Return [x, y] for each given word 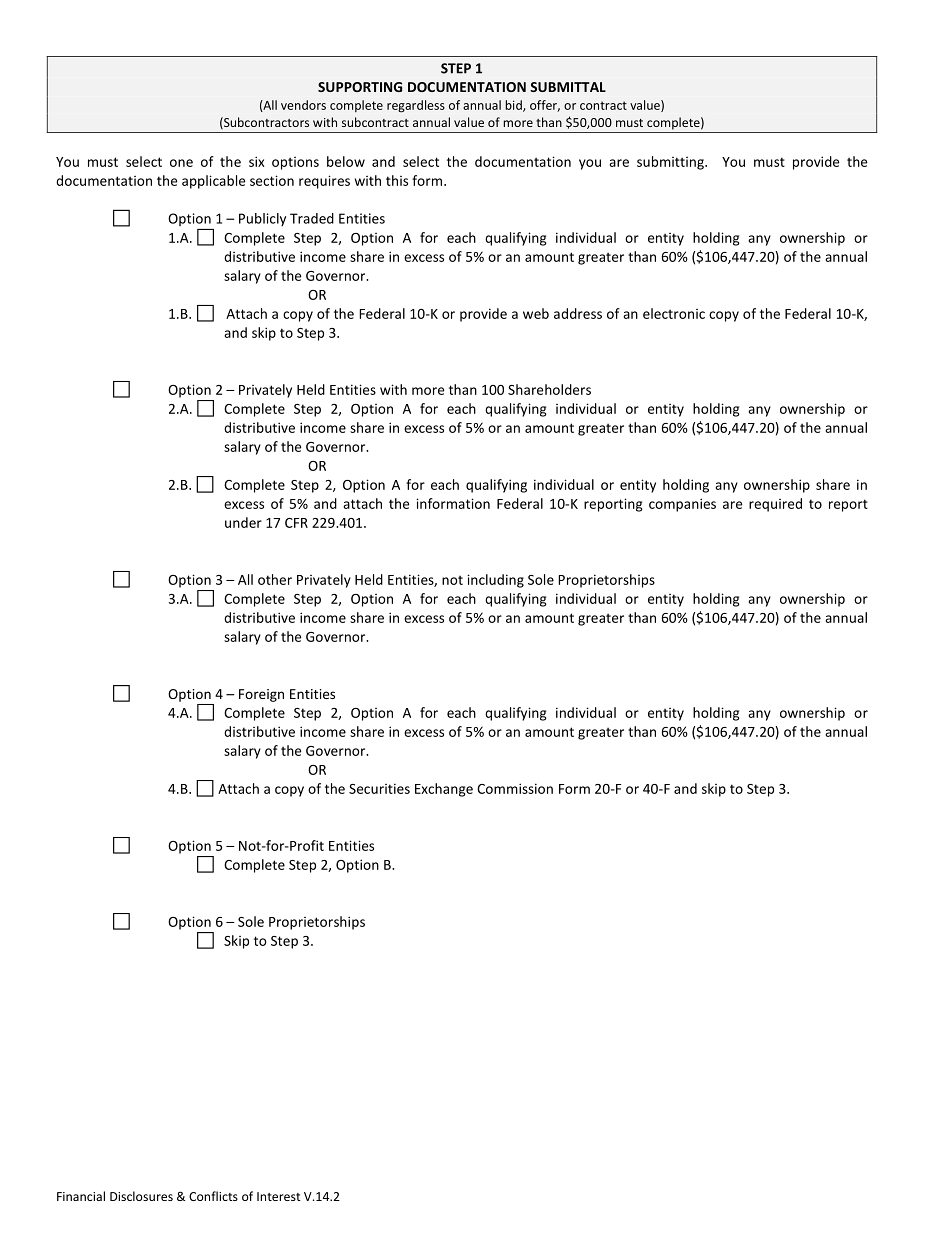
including [495, 581]
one [181, 163]
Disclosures [141, 1196]
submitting [671, 163]
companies [682, 505]
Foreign [261, 695]
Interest [279, 1196]
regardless [416, 106]
